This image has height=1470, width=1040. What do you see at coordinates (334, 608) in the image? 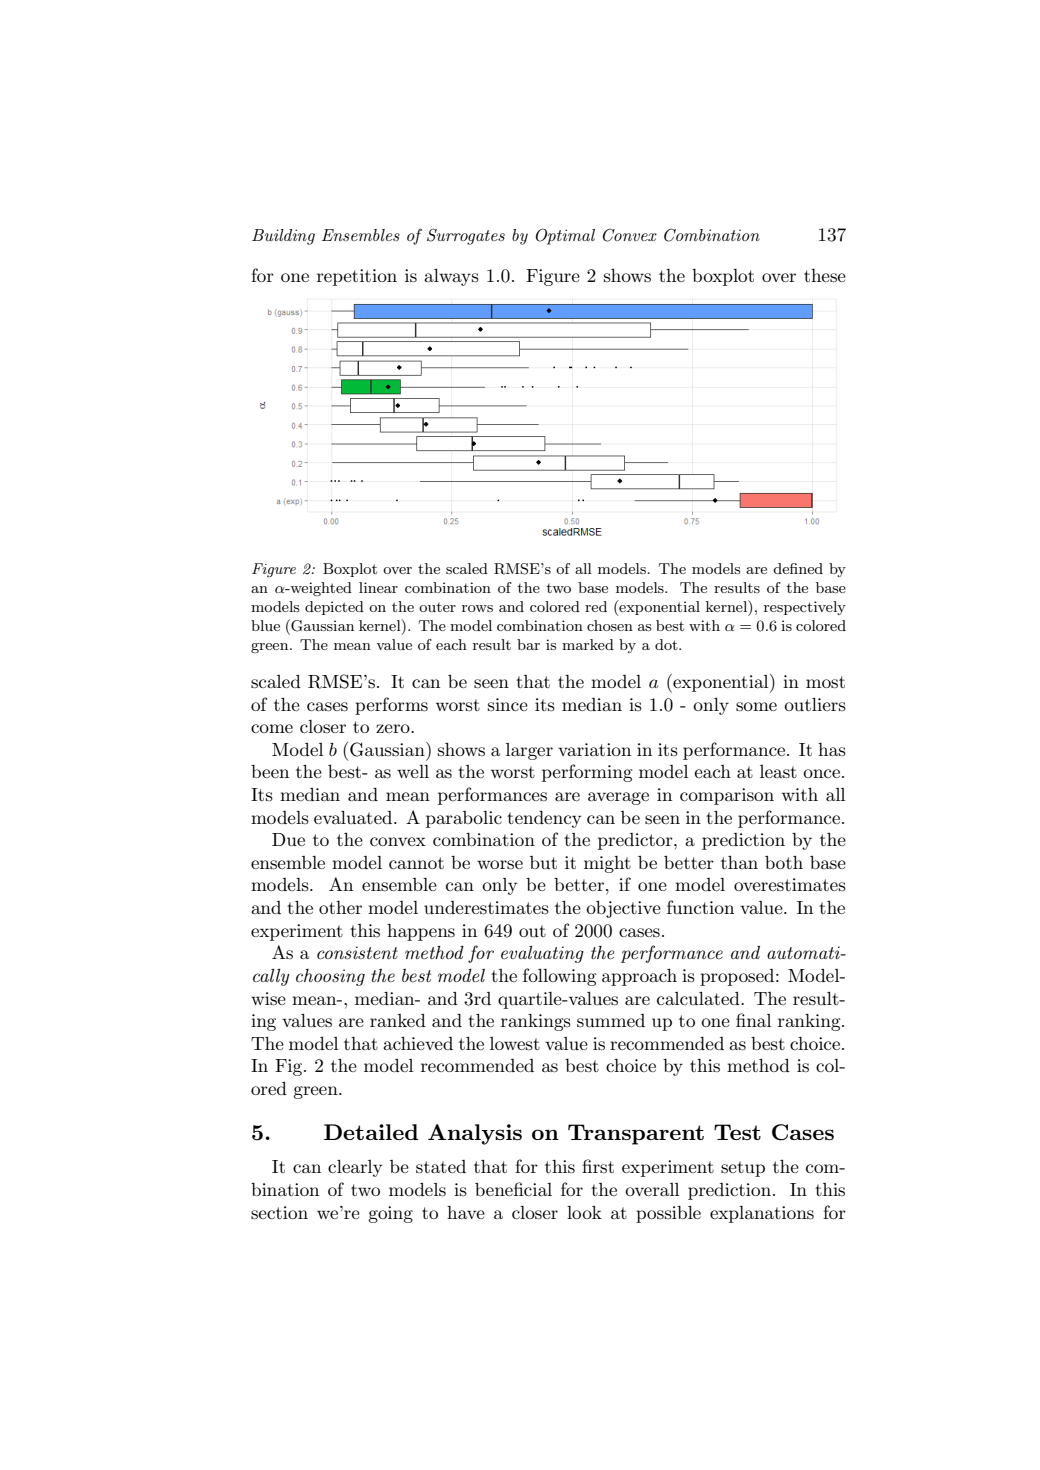
I see `depicted` at bounding box center [334, 608].
